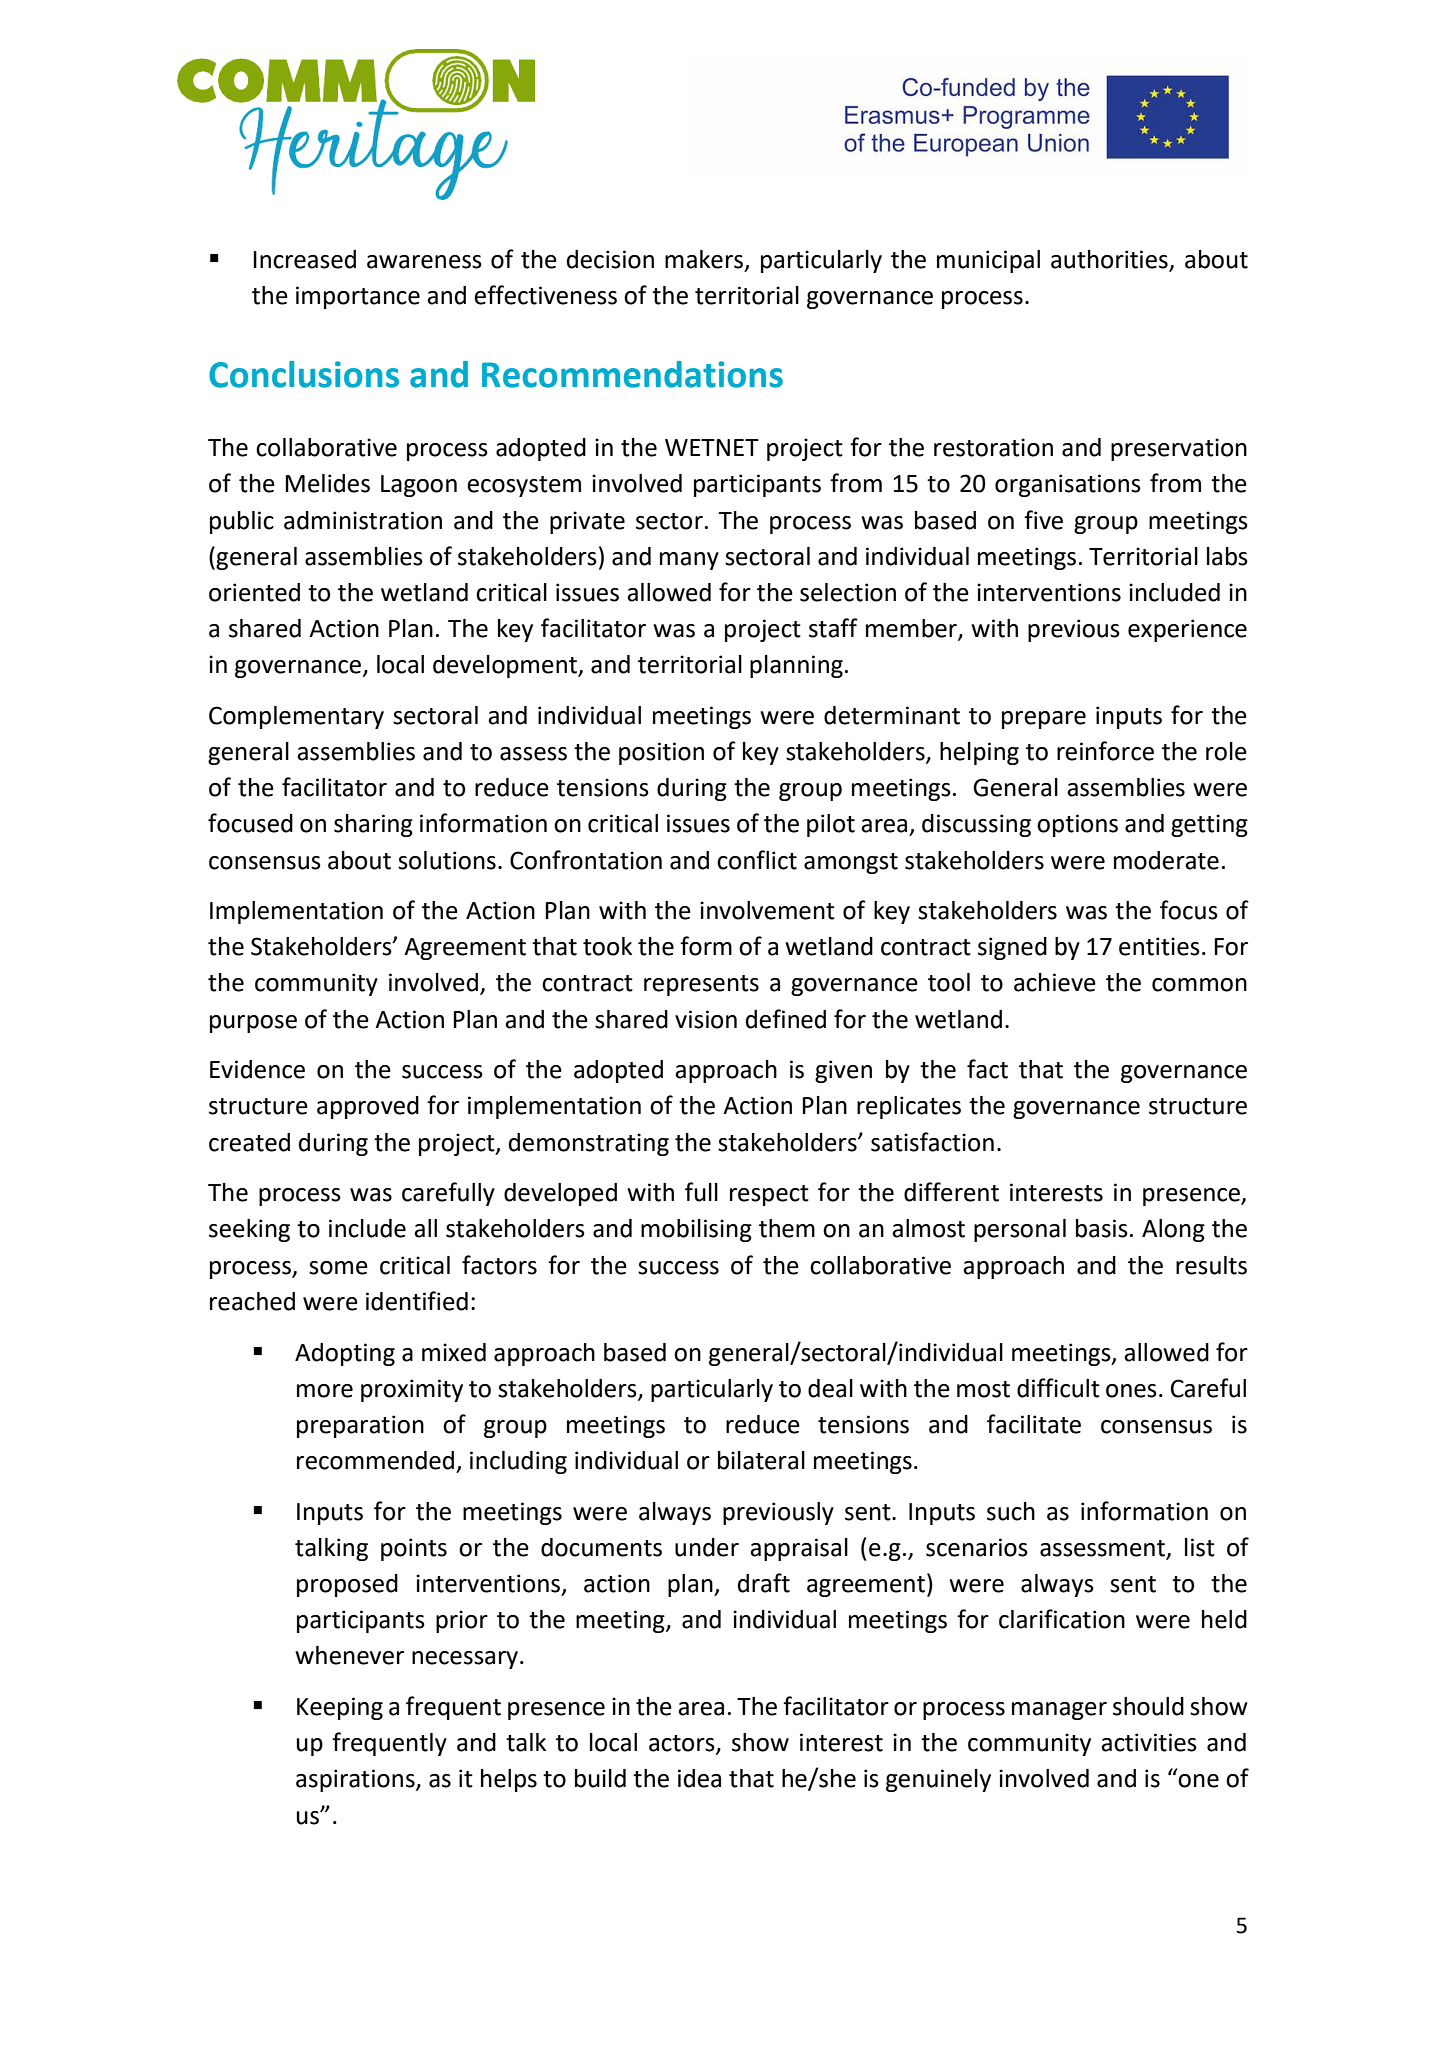  Describe the element at coordinates (1131, 1391) in the screenshot. I see `ones` at that location.
